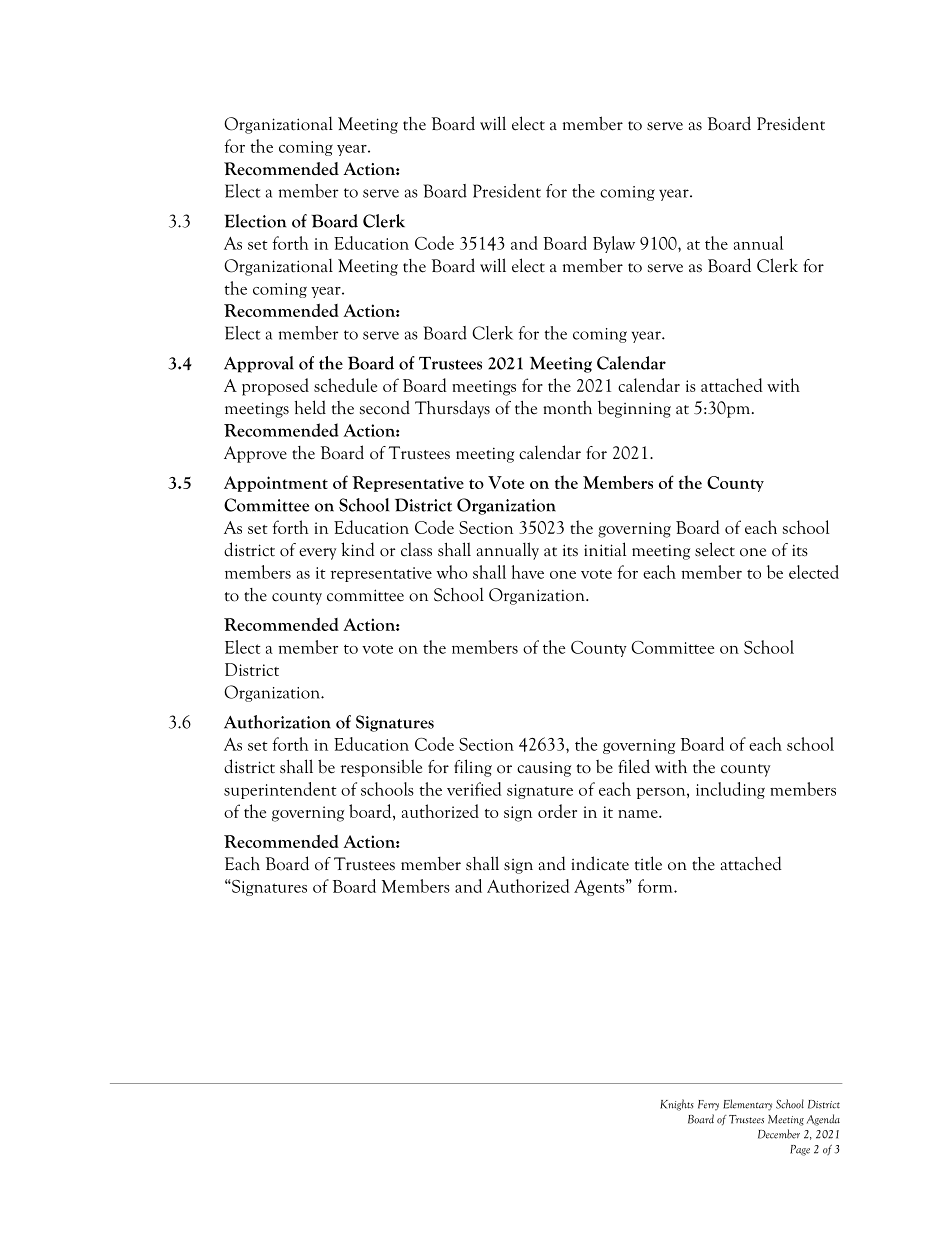 The image size is (952, 1233). What do you see at coordinates (345, 385) in the document?
I see `schedule` at bounding box center [345, 385].
